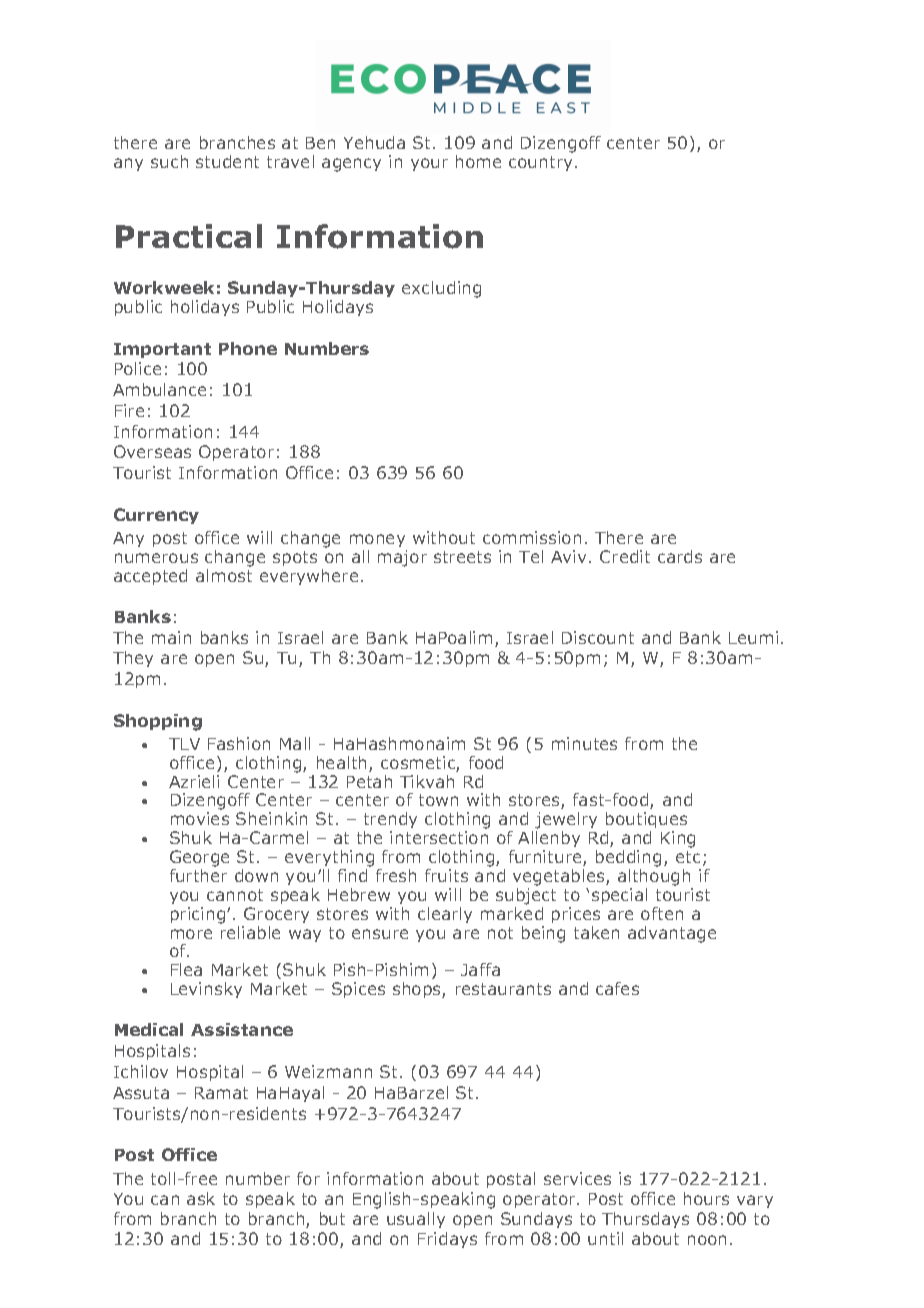  Describe the element at coordinates (625, 556) in the document. I see `Credit` at that location.
